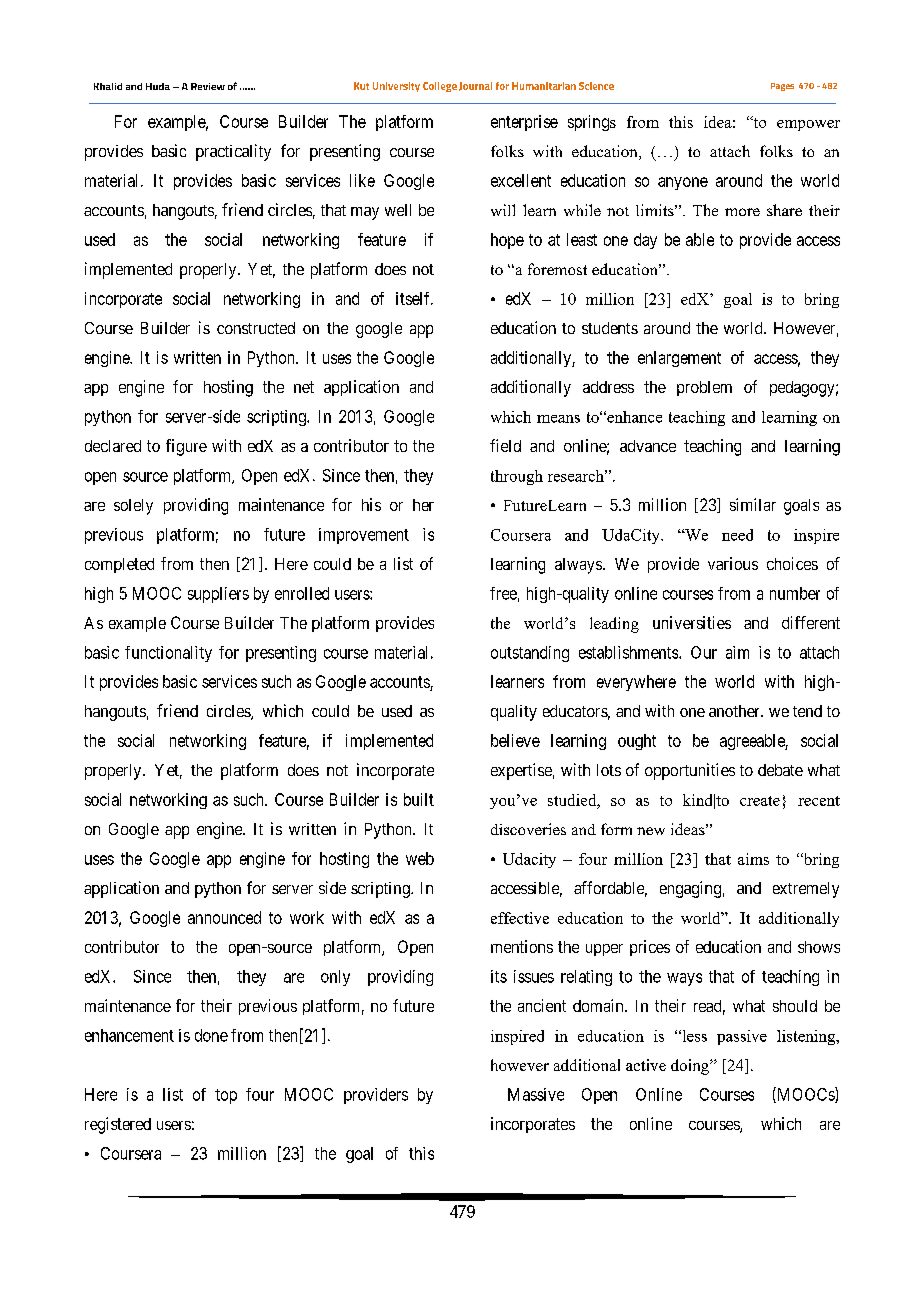 The image size is (924, 1308). What do you see at coordinates (208, 86) in the document?
I see `Review` at bounding box center [208, 86].
